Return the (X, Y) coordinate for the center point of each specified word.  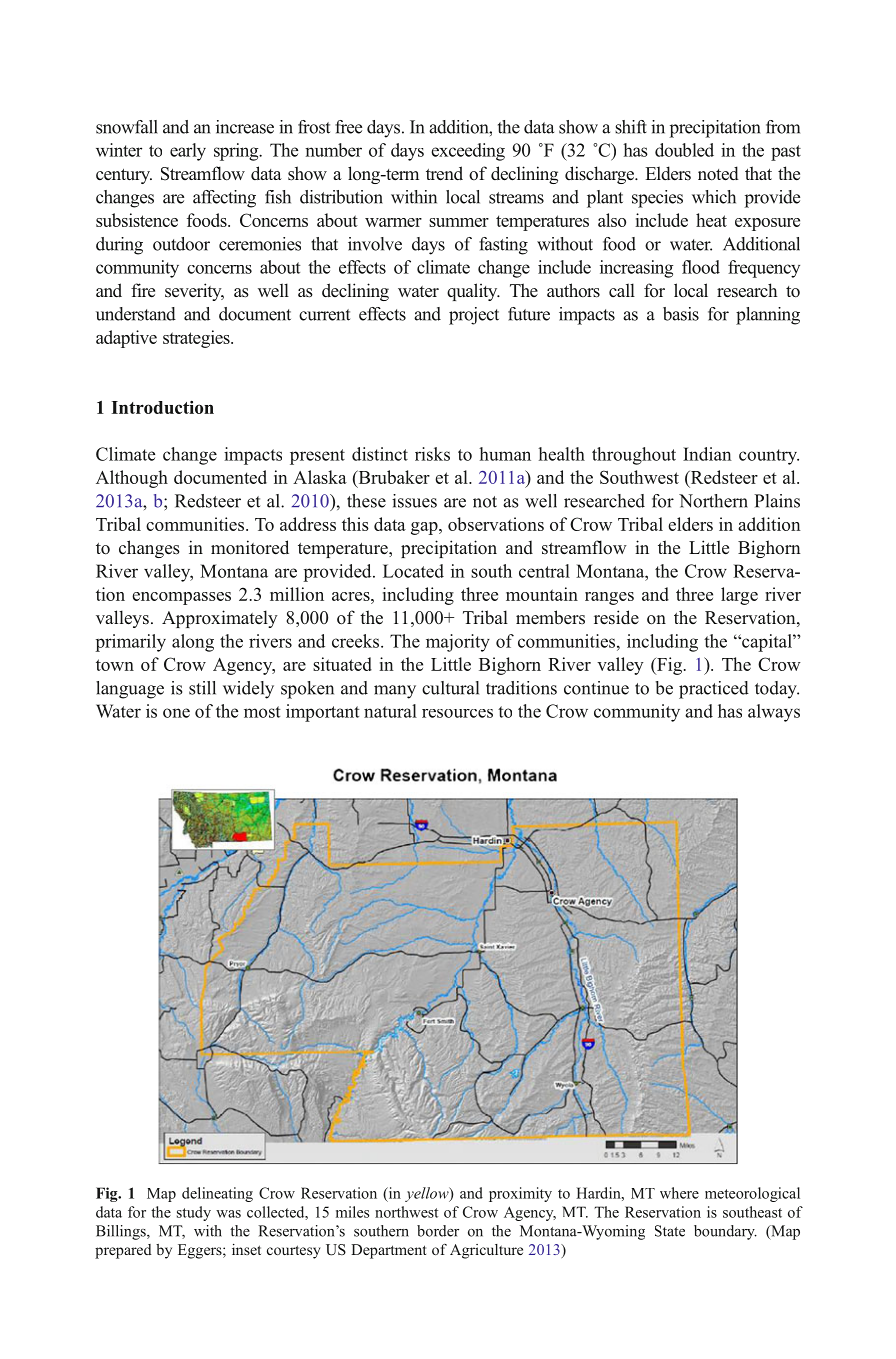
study (194, 1213)
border (438, 1231)
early (188, 152)
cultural (450, 688)
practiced (714, 690)
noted (718, 173)
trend (444, 173)
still (202, 688)
